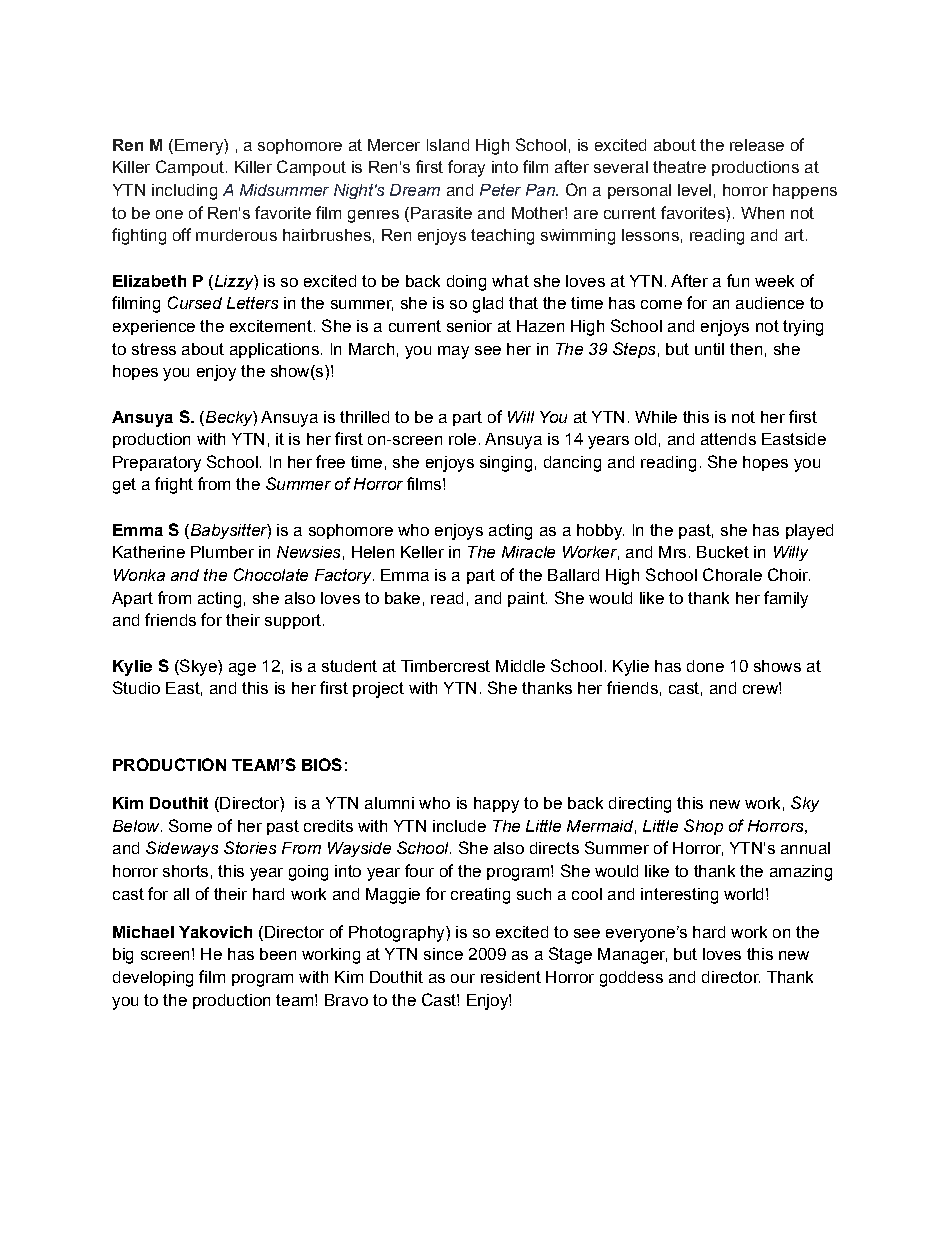 The width and height of the image is (952, 1233). What do you see at coordinates (694, 190) in the image?
I see `level` at bounding box center [694, 190].
